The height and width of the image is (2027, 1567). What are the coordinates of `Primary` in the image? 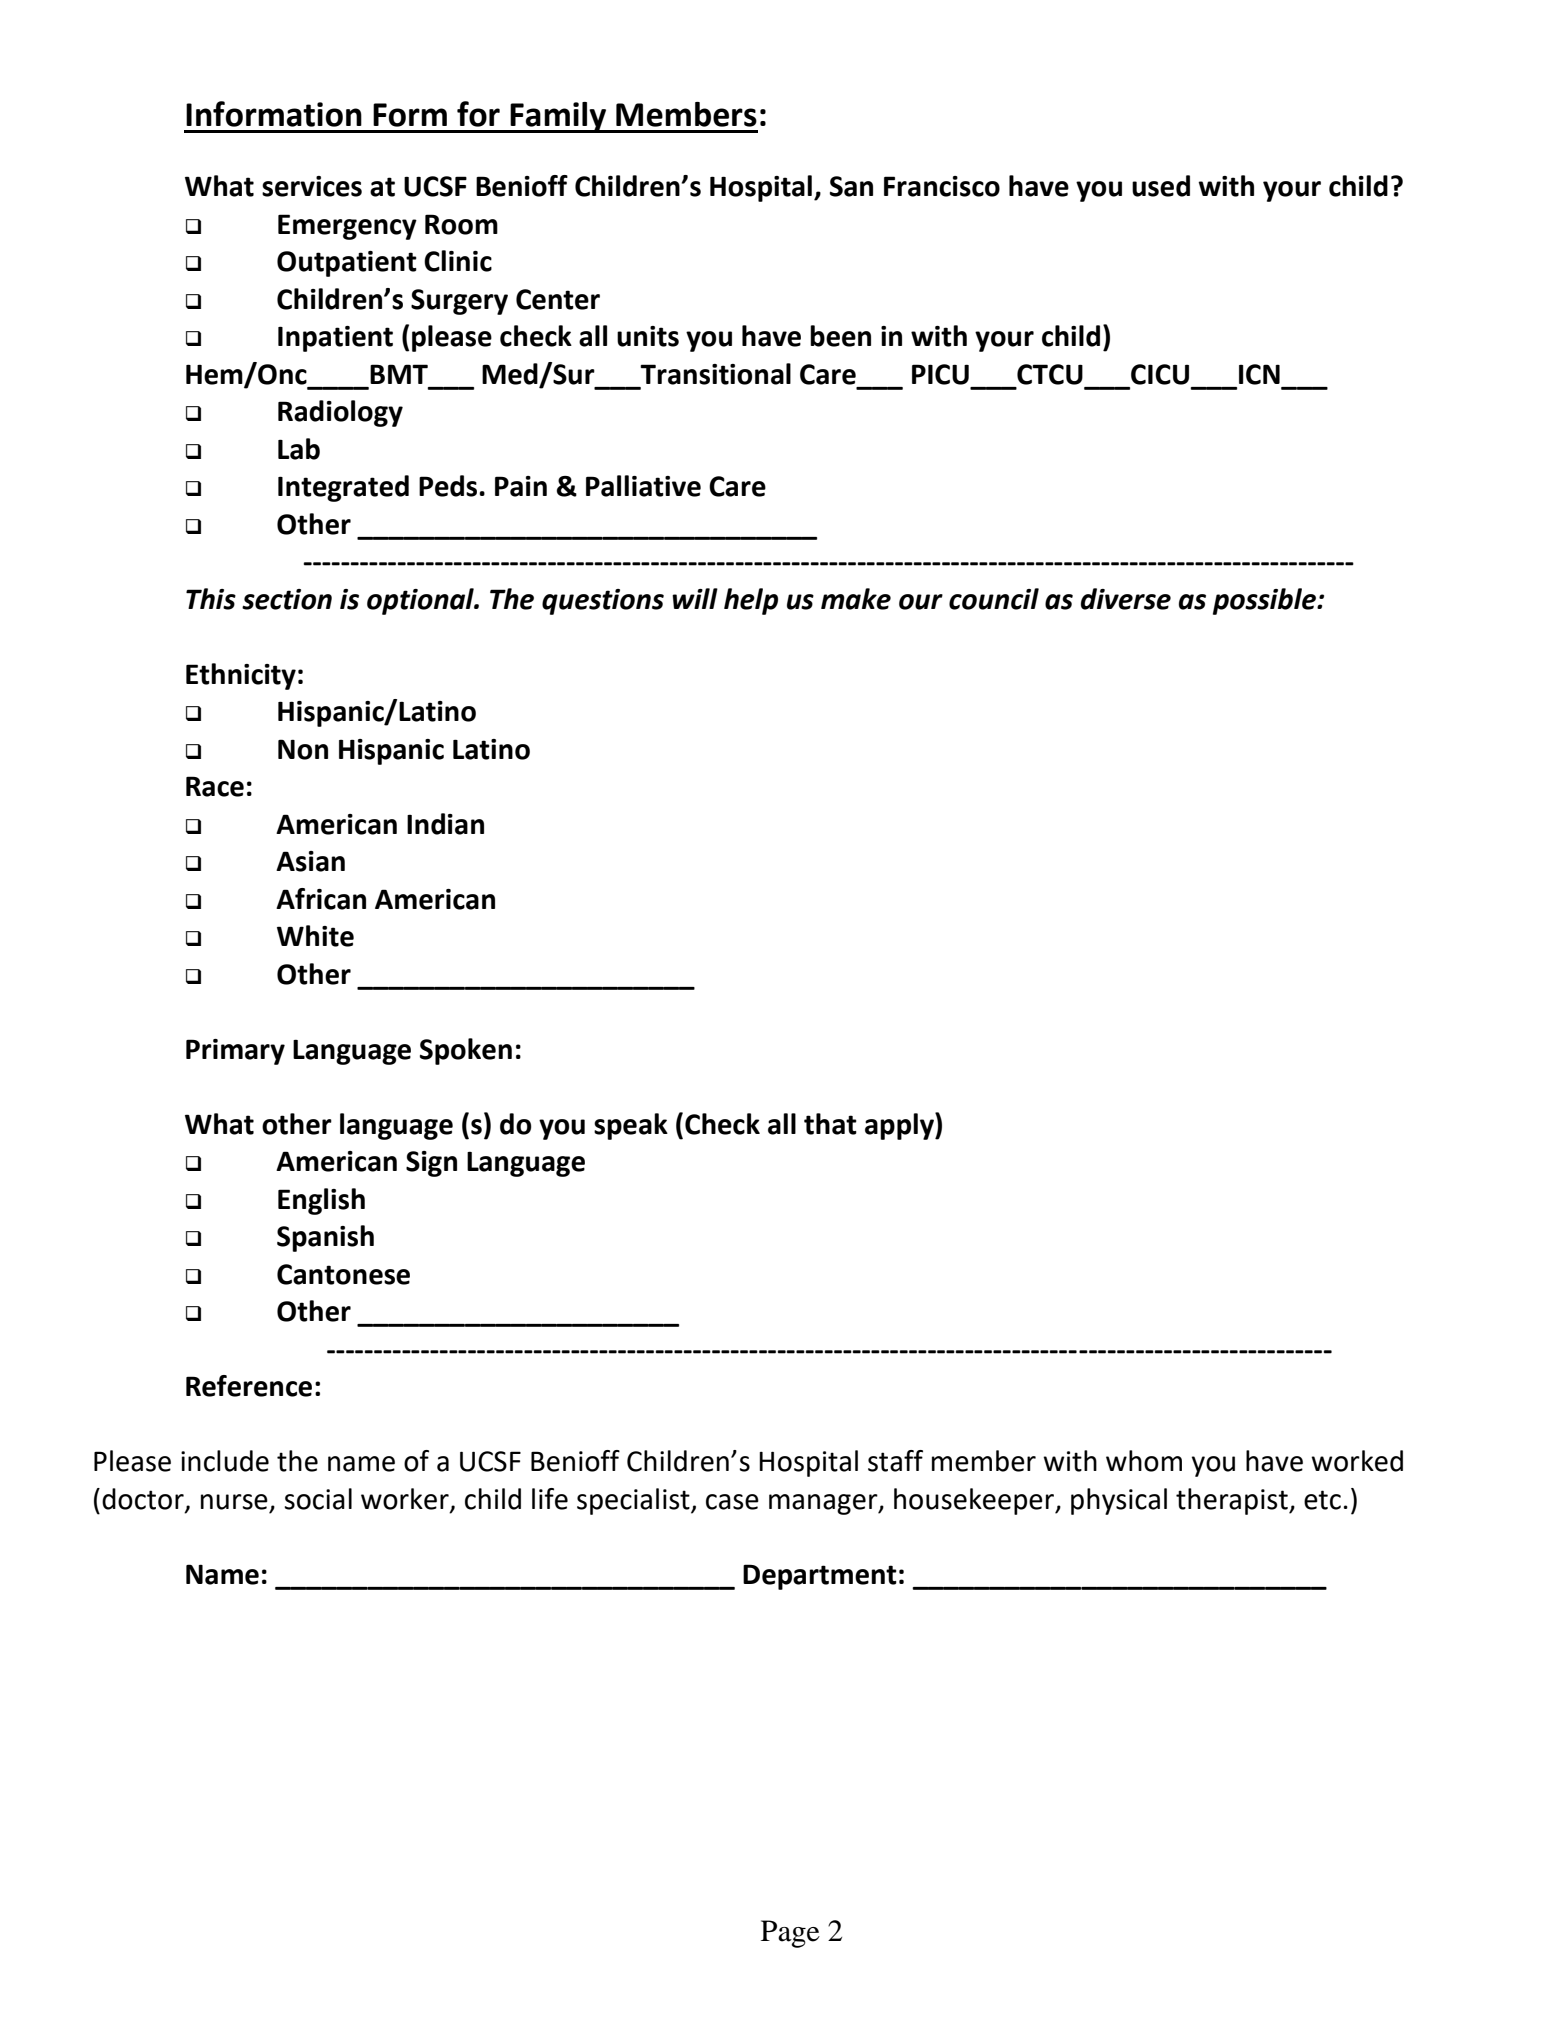 It's located at (235, 1052).
